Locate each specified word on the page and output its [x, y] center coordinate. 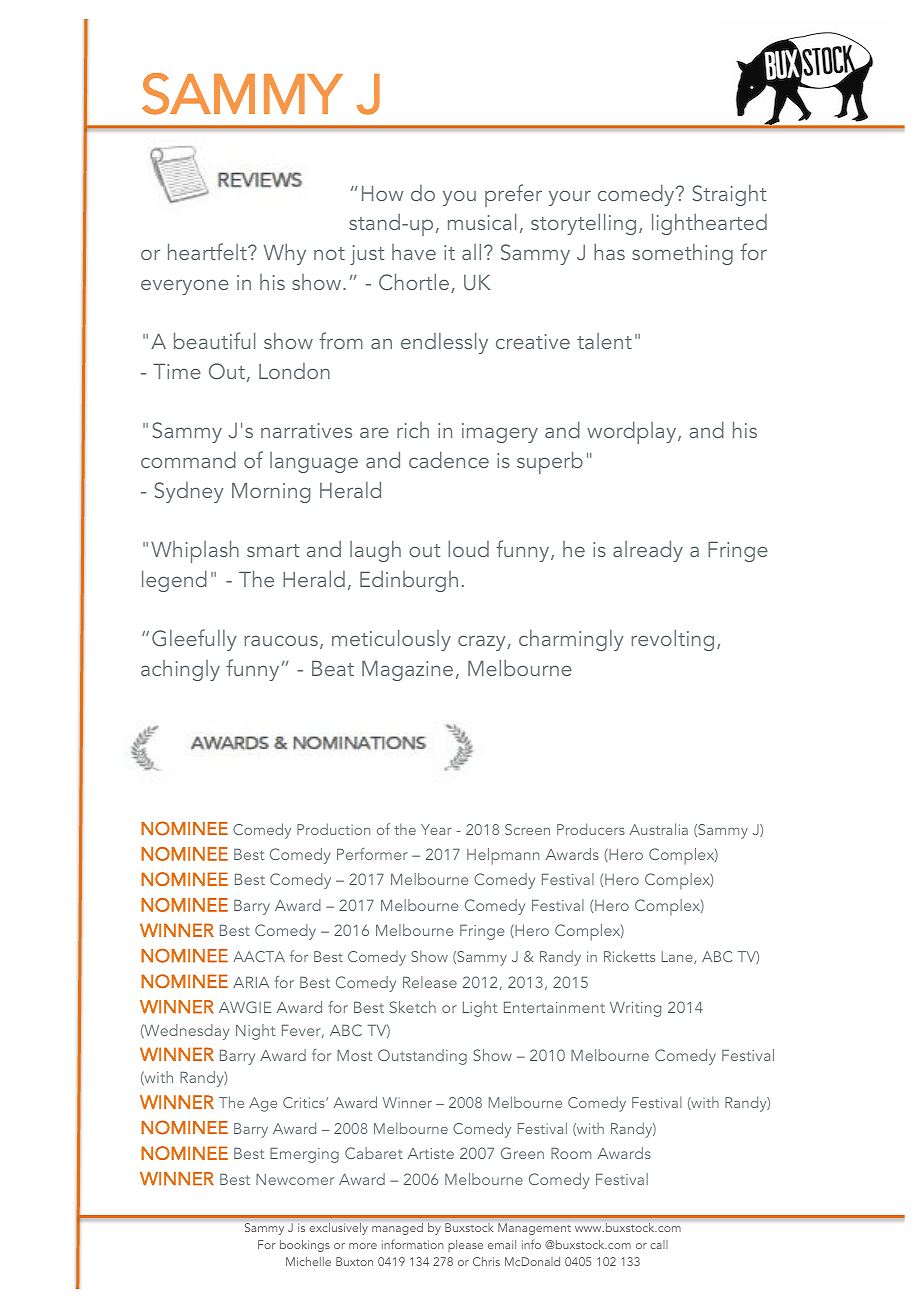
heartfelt [208, 251]
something [682, 254]
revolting [672, 640]
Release [430, 982]
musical [482, 221]
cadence [449, 459]
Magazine [407, 671]
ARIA [251, 982]
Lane [678, 957]
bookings [305, 1246]
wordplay [633, 432]
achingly [180, 670]
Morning [271, 493]
